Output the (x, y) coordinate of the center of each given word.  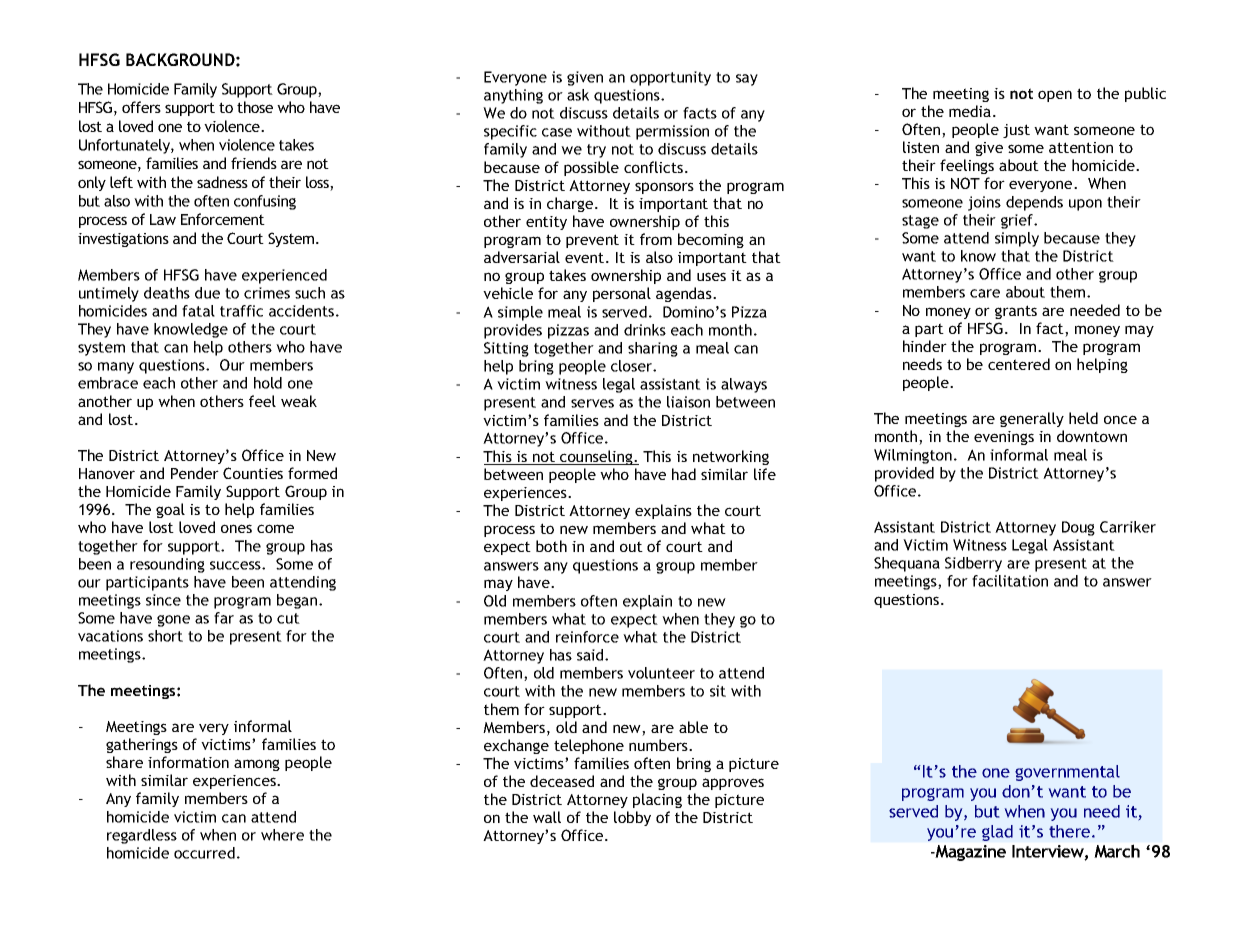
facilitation (1010, 581)
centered (1019, 364)
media (970, 111)
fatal (198, 311)
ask (578, 95)
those (255, 107)
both (551, 546)
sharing (653, 349)
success (236, 565)
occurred (204, 853)
